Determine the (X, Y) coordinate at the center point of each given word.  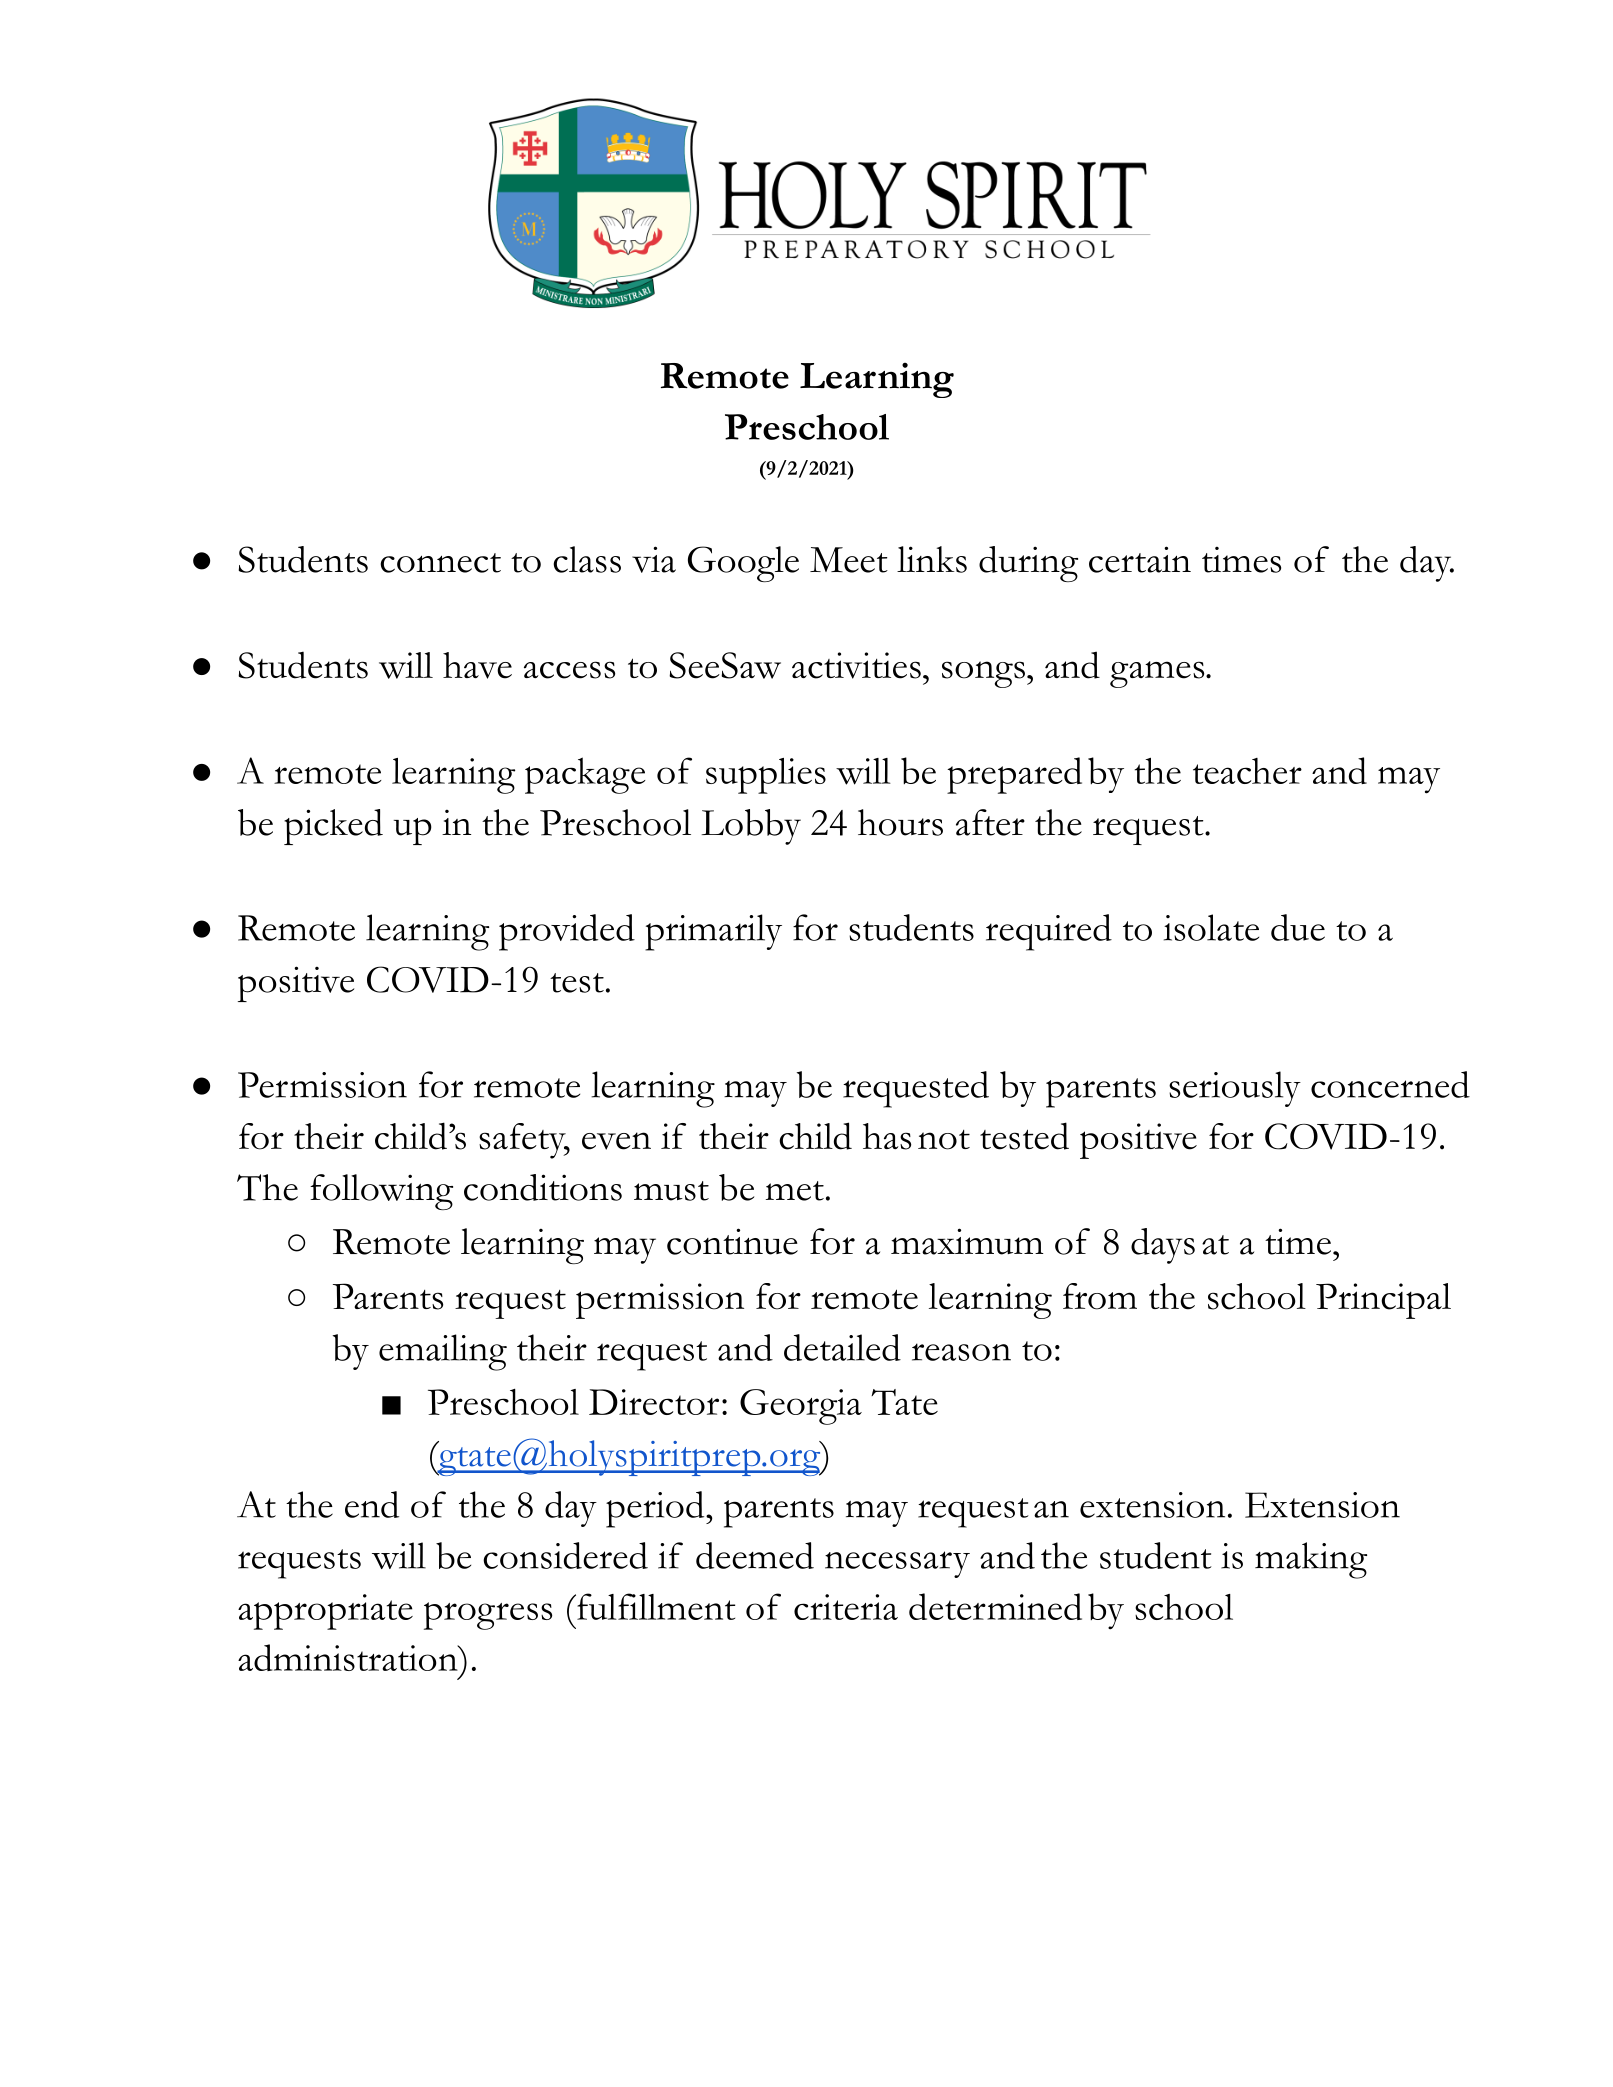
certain (1140, 559)
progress (488, 1616)
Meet (849, 560)
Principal (1383, 1301)
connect (440, 563)
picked (333, 827)
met (795, 1191)
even (616, 1141)
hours (900, 822)
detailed (842, 1347)
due (1298, 927)
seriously (1235, 1089)
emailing (443, 1352)
